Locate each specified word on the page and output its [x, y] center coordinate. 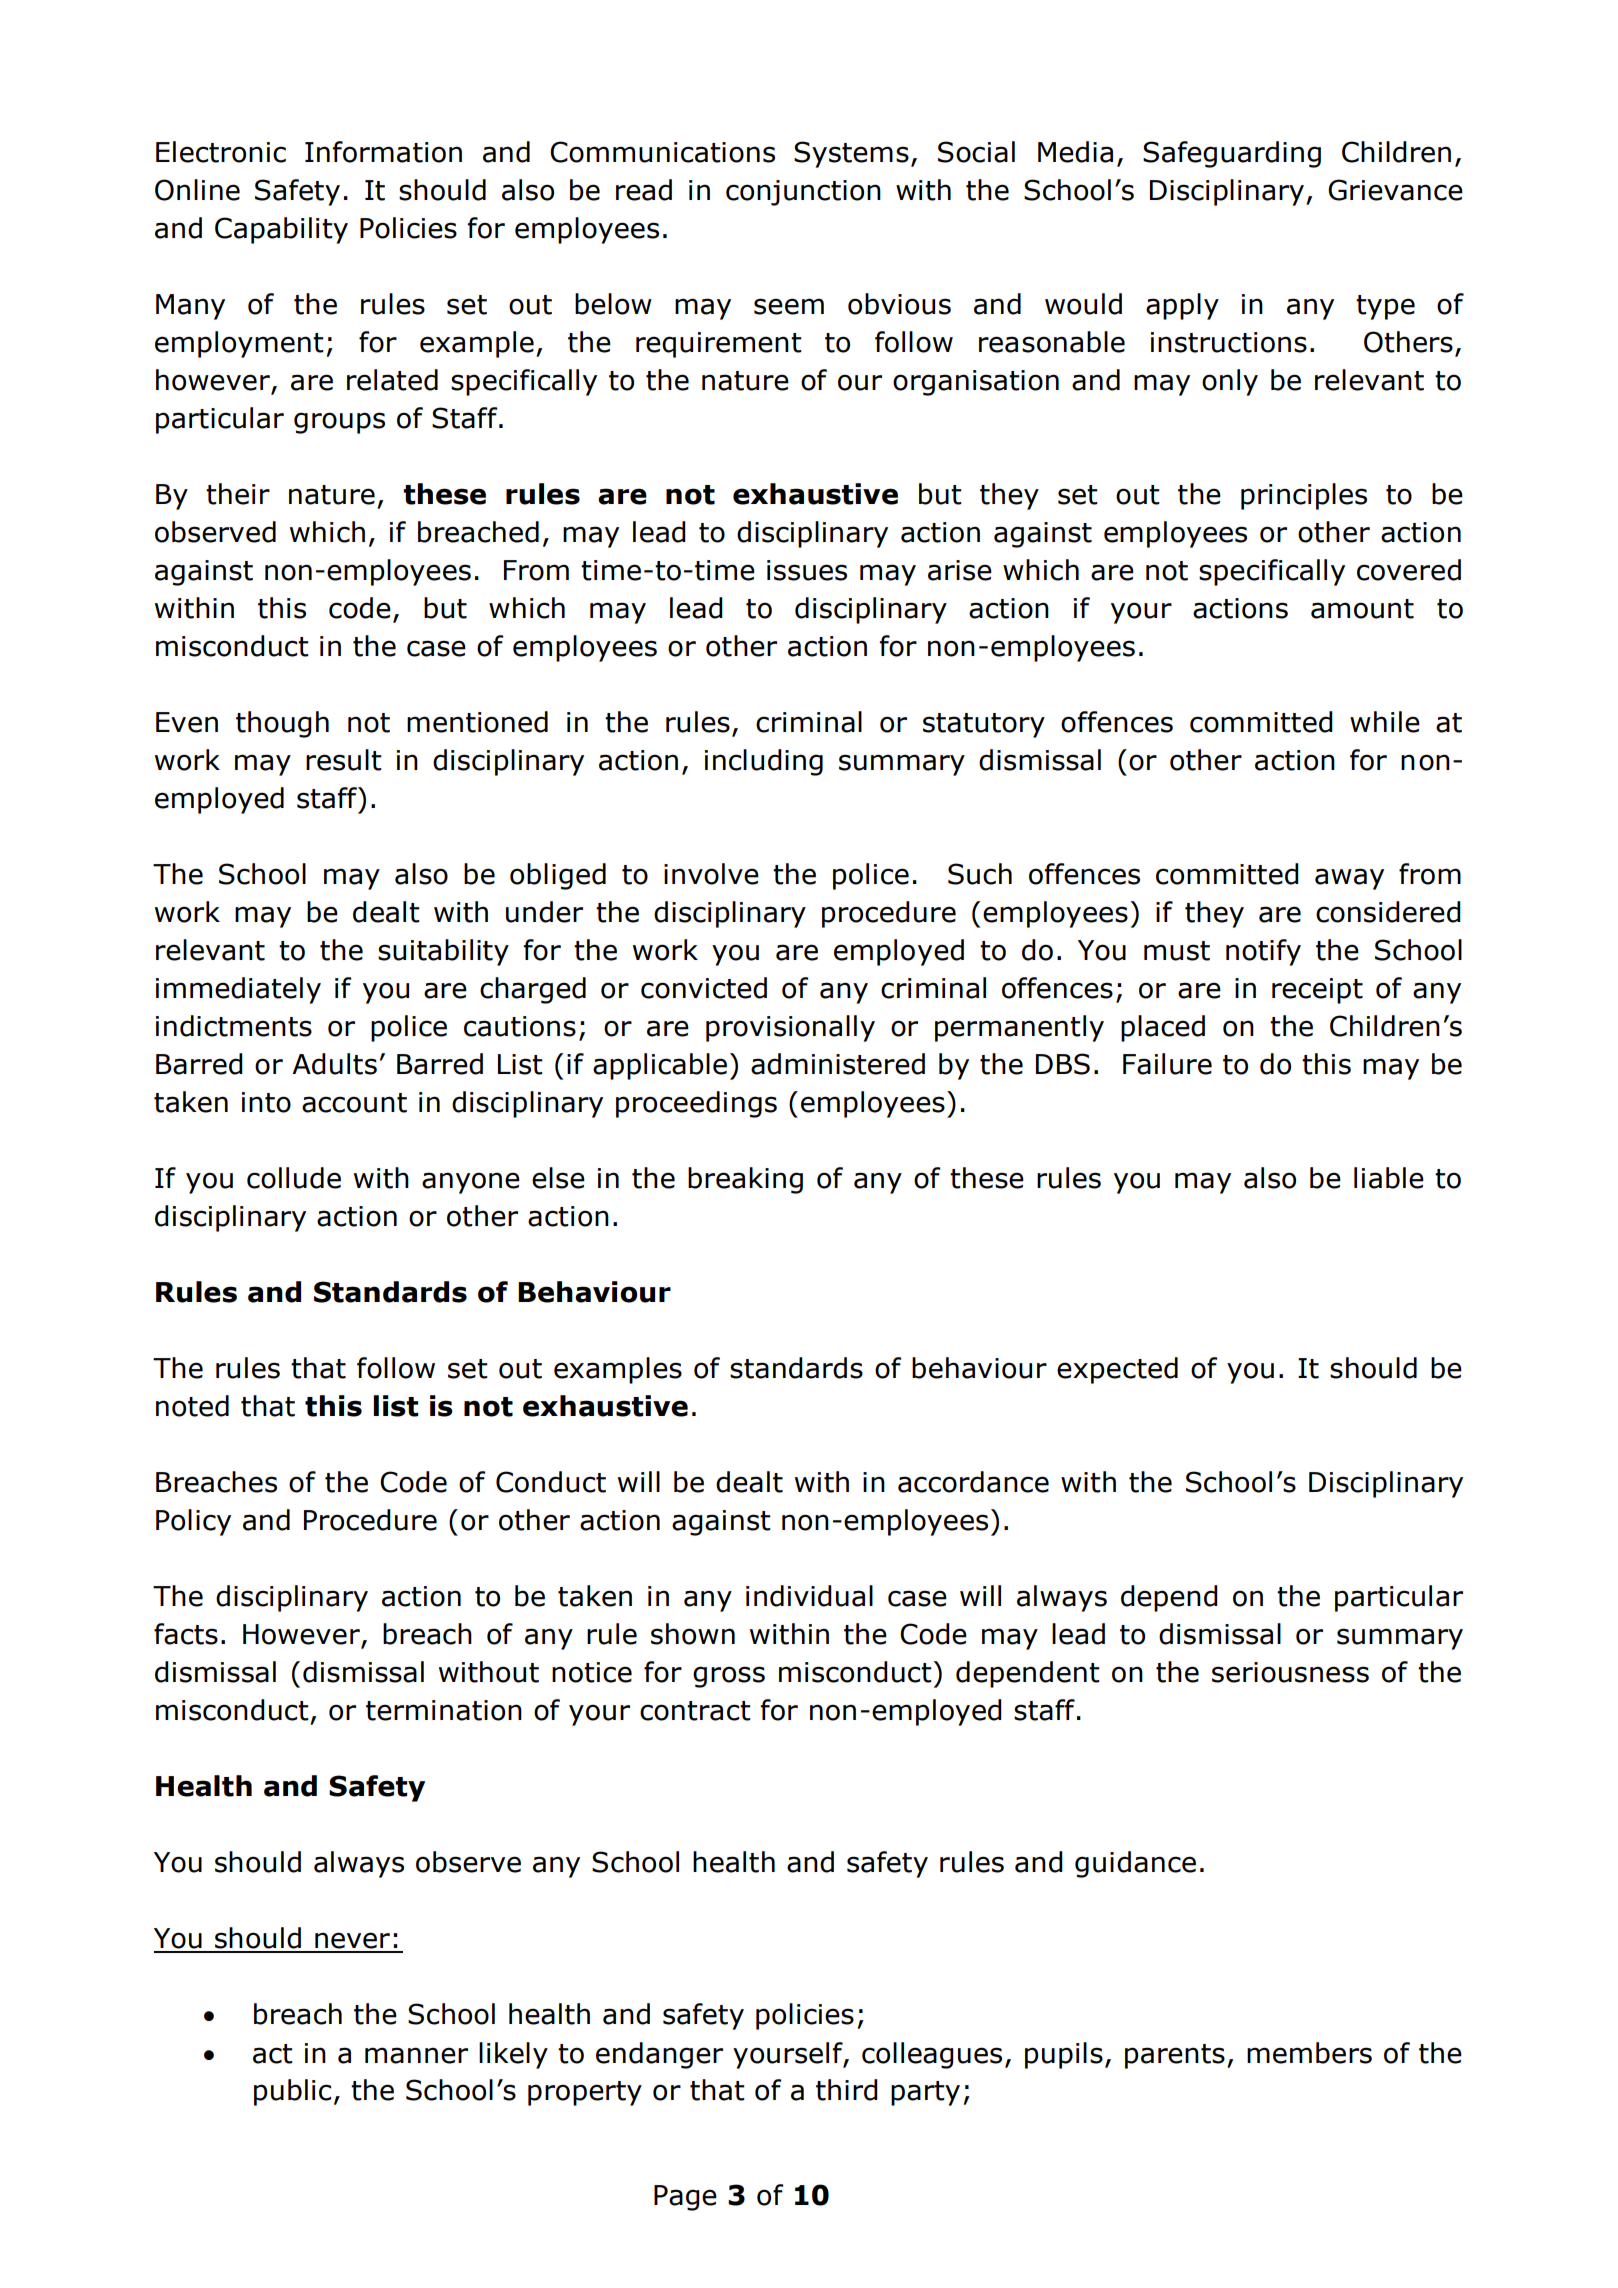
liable [1389, 1178]
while [1385, 722]
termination [444, 1710]
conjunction [803, 193]
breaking [745, 1180]
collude [294, 1178]
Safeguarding [1232, 154]
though [282, 724]
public [292, 2092]
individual [809, 1596]
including [764, 762]
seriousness [1290, 1672]
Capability [281, 230]
